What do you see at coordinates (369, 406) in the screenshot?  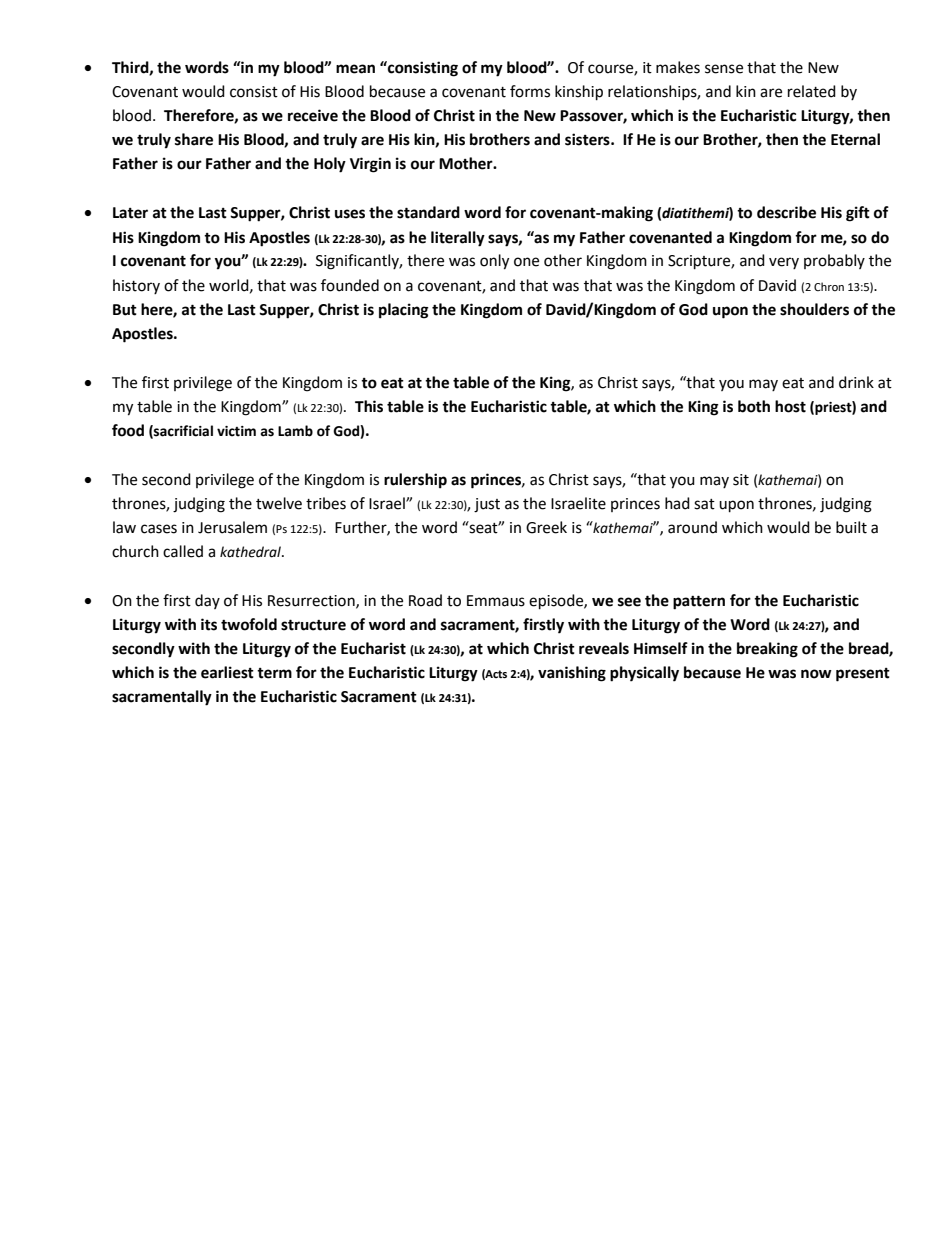 I see `This` at bounding box center [369, 406].
